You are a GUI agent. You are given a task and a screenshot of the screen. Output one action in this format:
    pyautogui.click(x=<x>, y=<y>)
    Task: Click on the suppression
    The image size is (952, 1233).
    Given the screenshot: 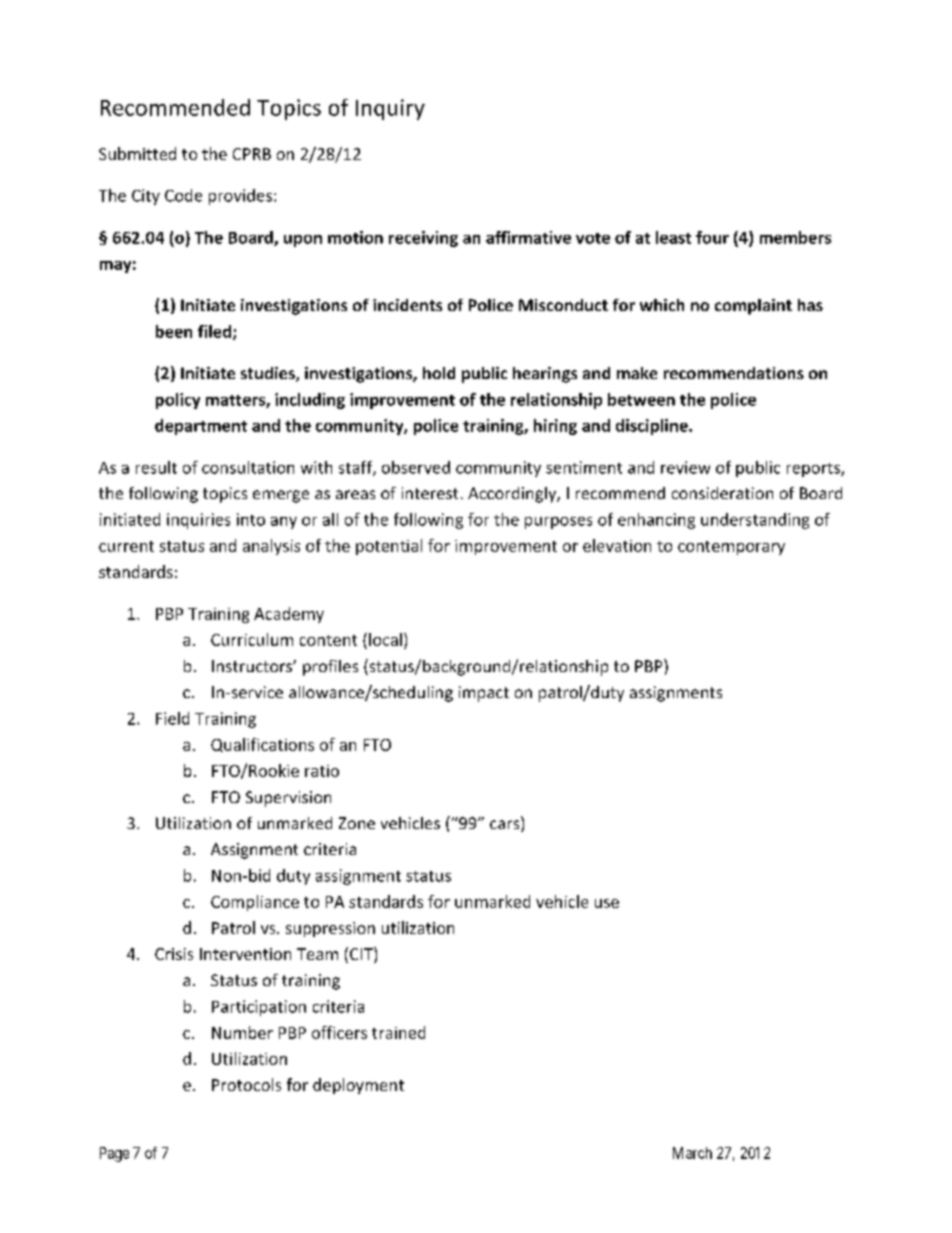 What is the action you would take?
    pyautogui.click(x=330, y=929)
